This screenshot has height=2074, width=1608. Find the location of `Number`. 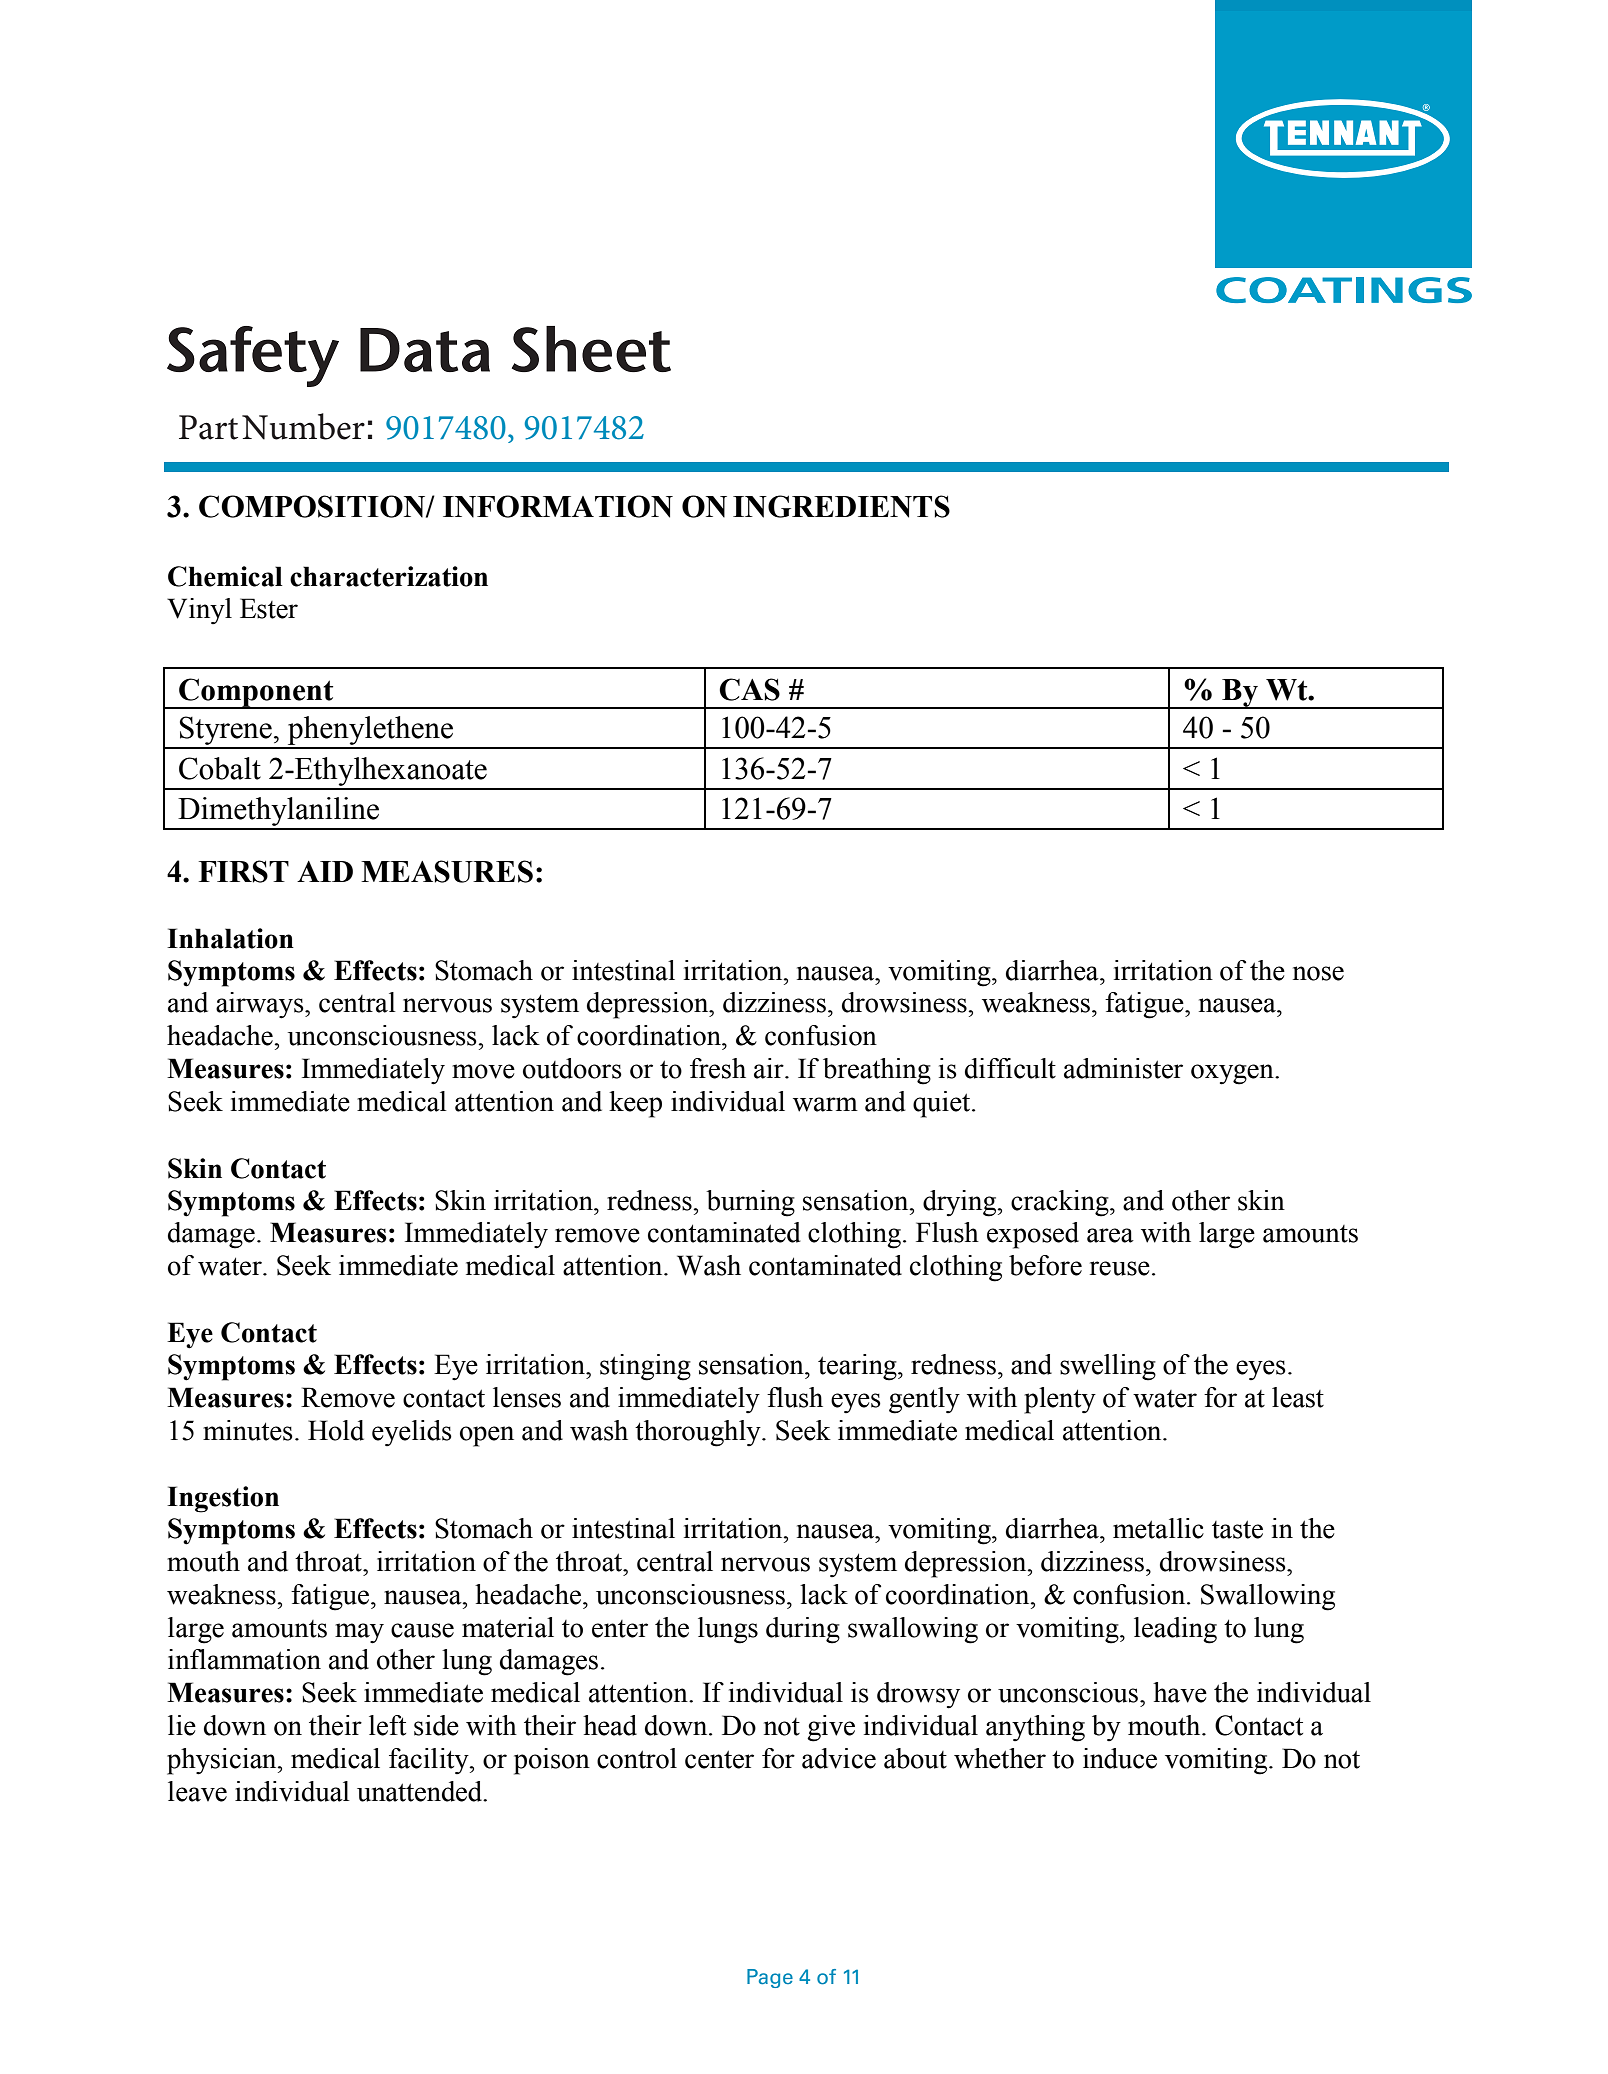

Number is located at coordinates (303, 426).
